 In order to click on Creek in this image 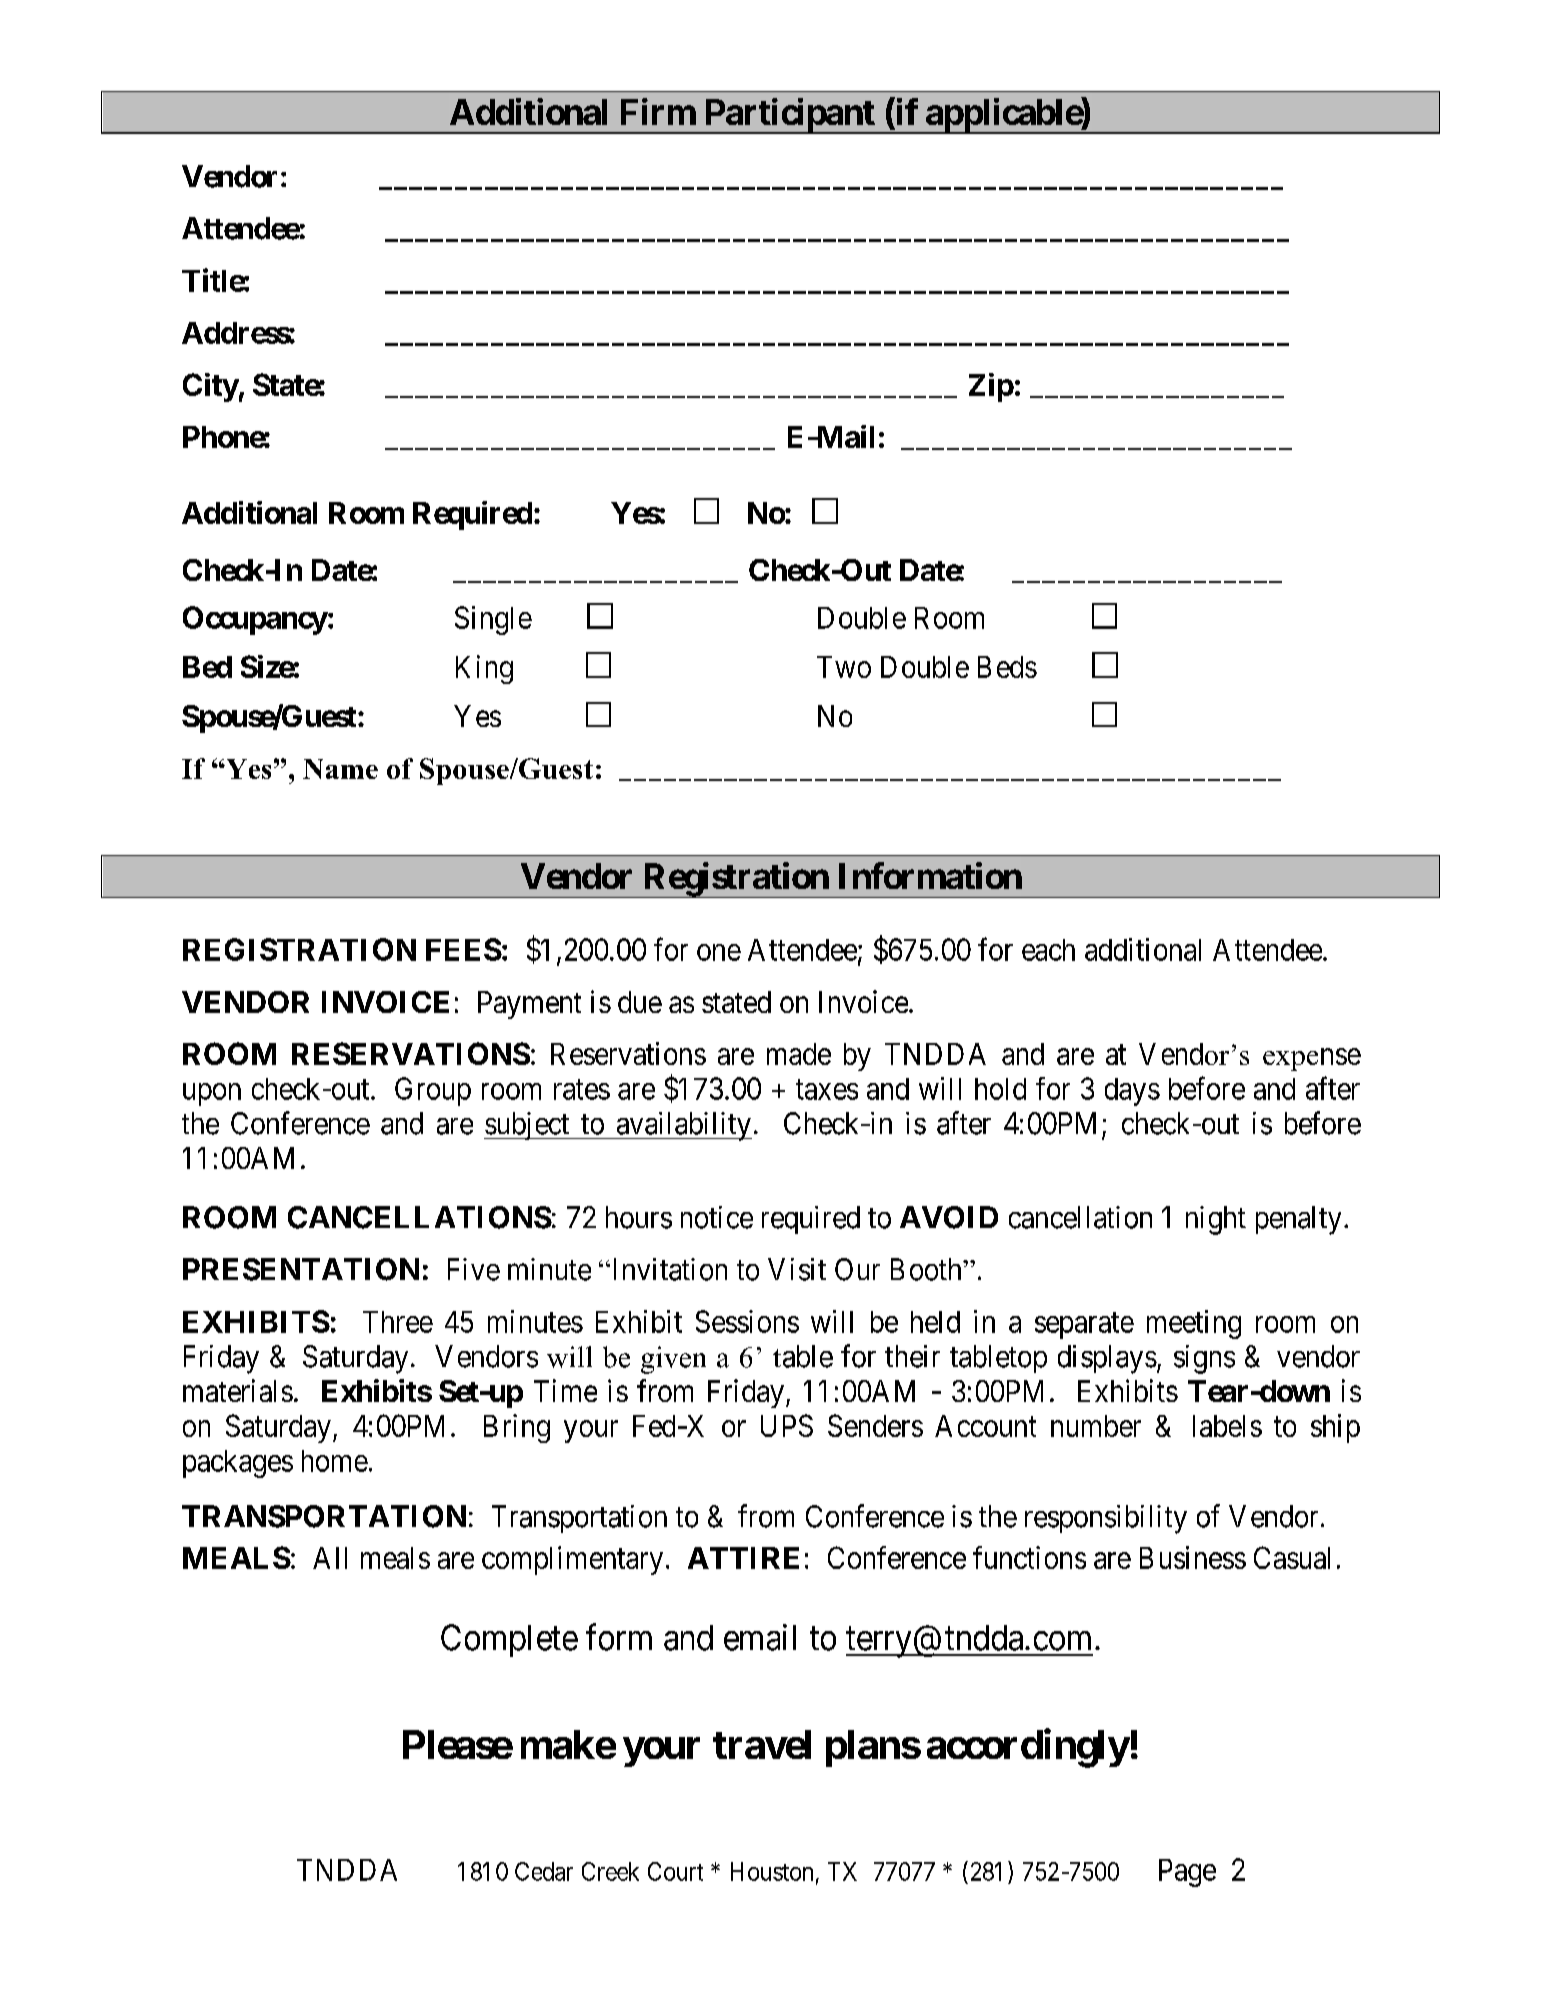, I will do `click(610, 1871)`.
